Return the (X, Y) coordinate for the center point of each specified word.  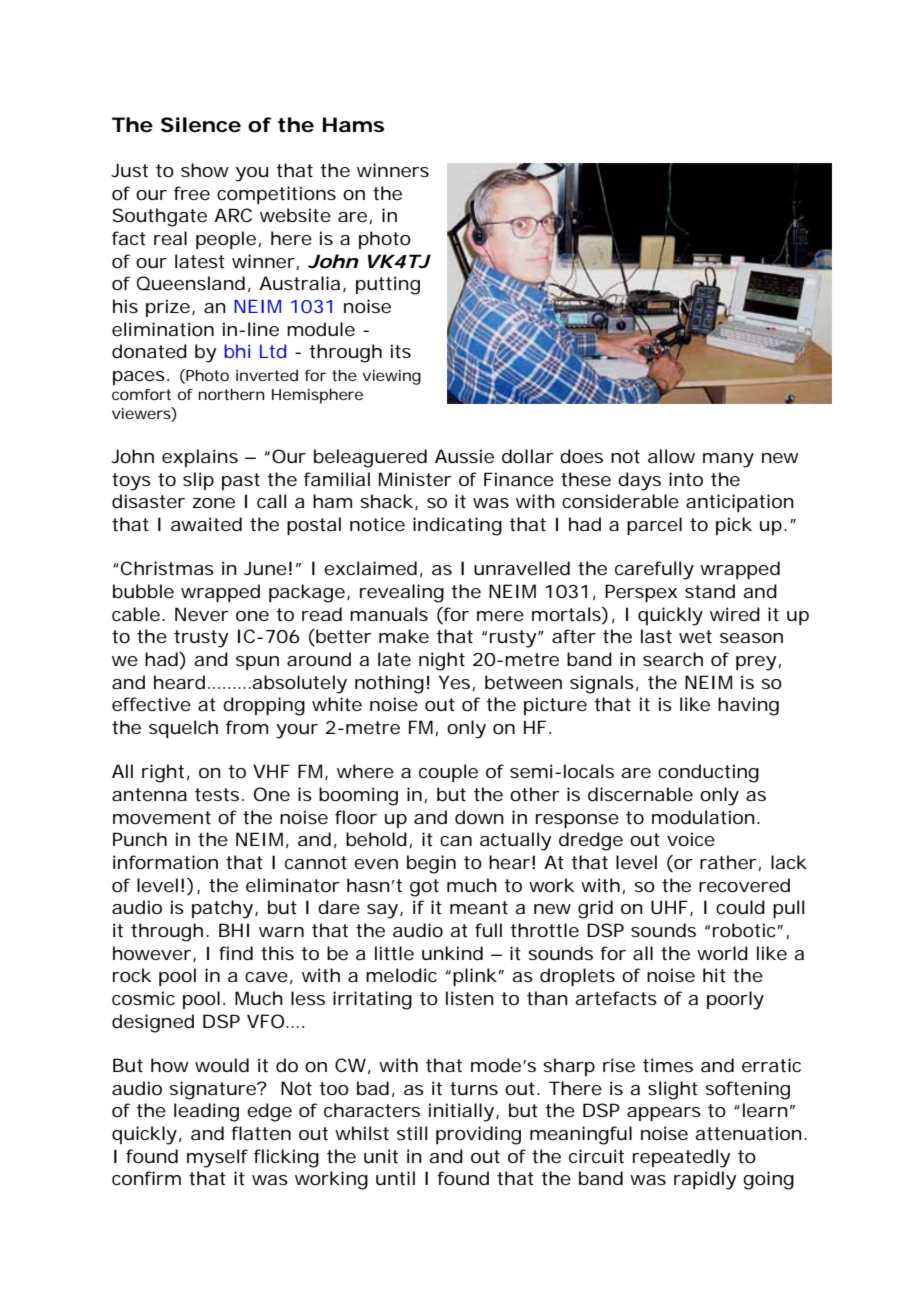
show (205, 170)
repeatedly (682, 1158)
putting (388, 285)
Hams (353, 125)
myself (217, 1158)
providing (478, 1135)
